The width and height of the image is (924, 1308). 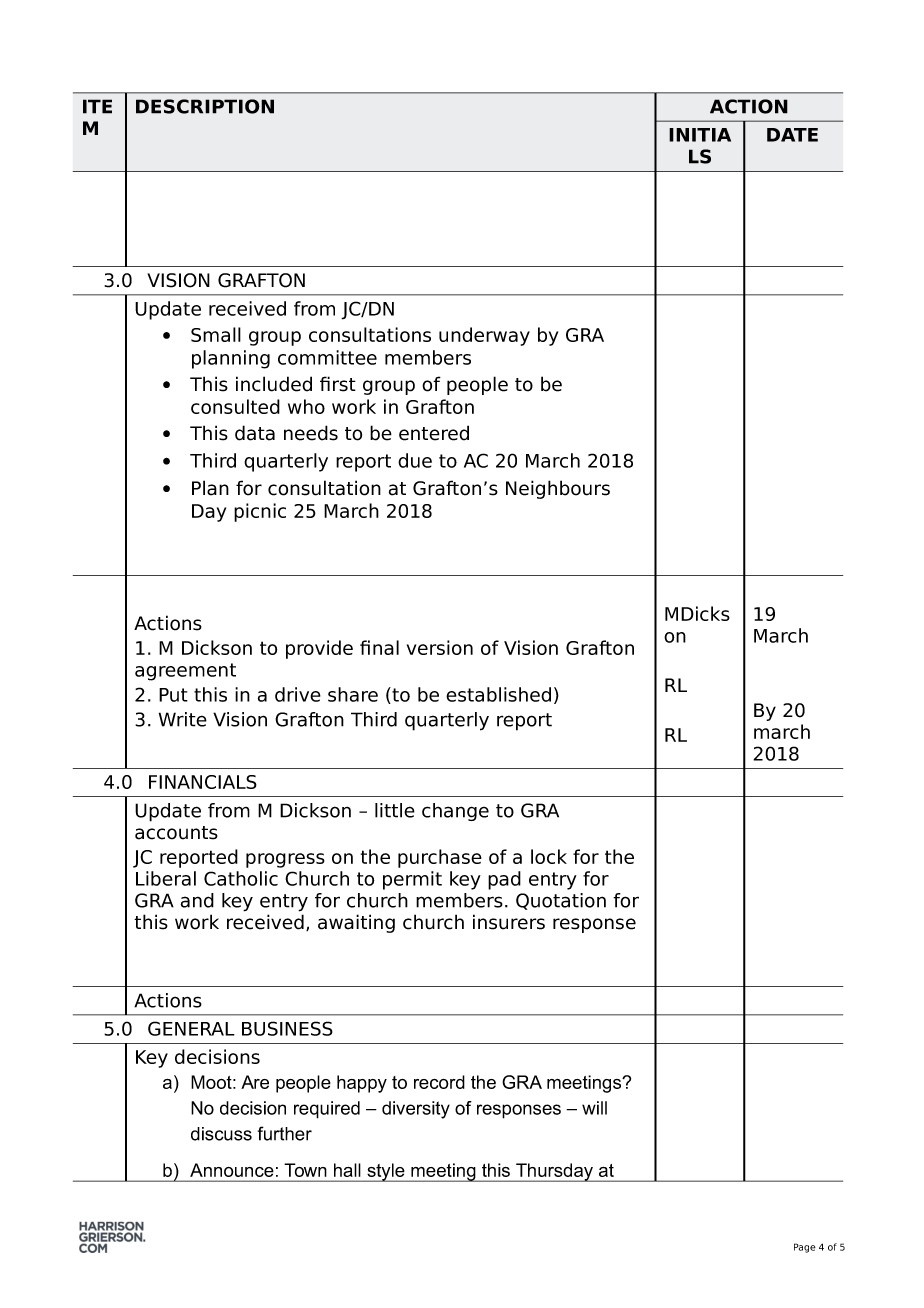 What do you see at coordinates (484, 336) in the image?
I see `underway` at bounding box center [484, 336].
